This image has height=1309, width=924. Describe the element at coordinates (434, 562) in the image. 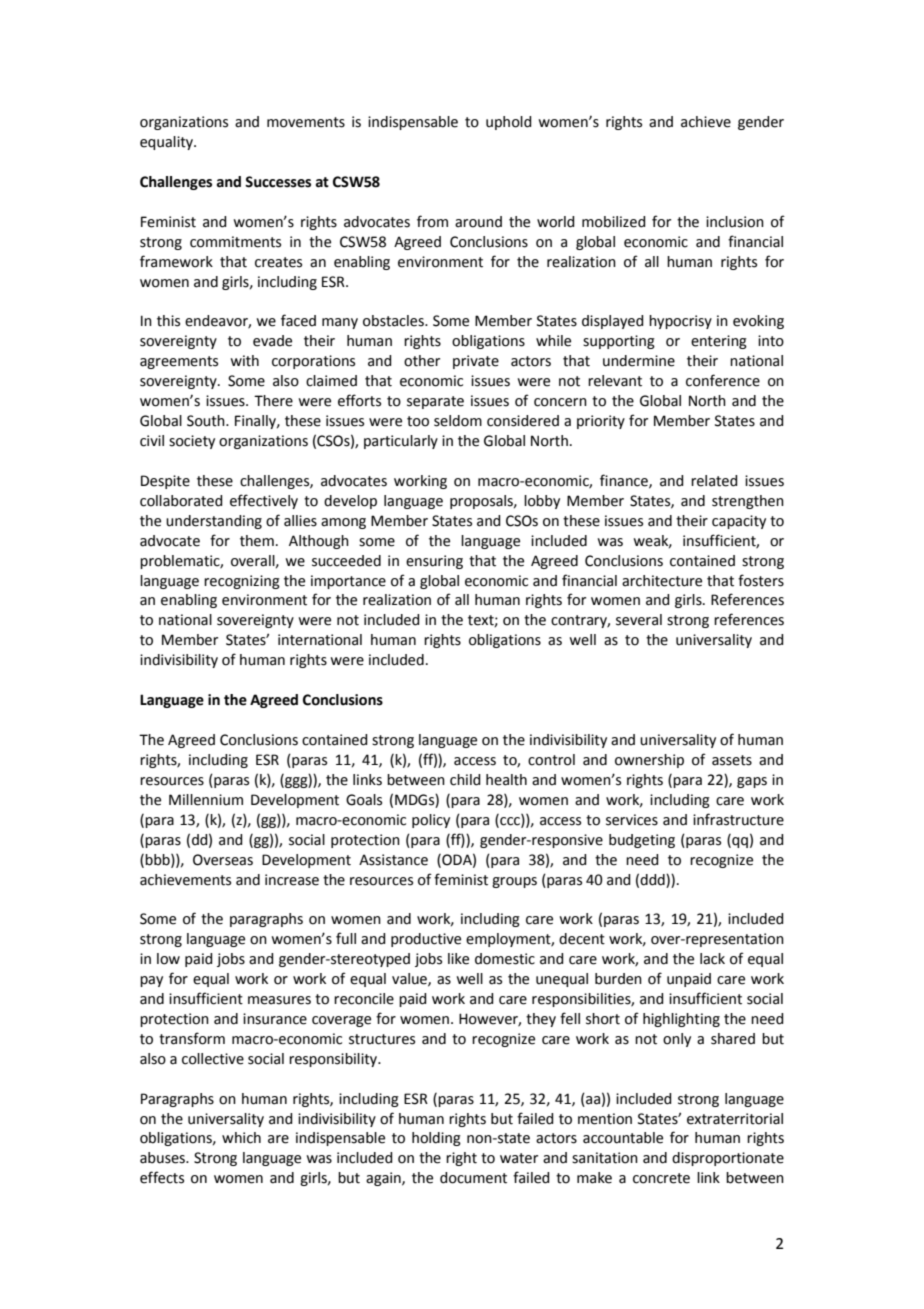

I see `ensuring` at that location.
